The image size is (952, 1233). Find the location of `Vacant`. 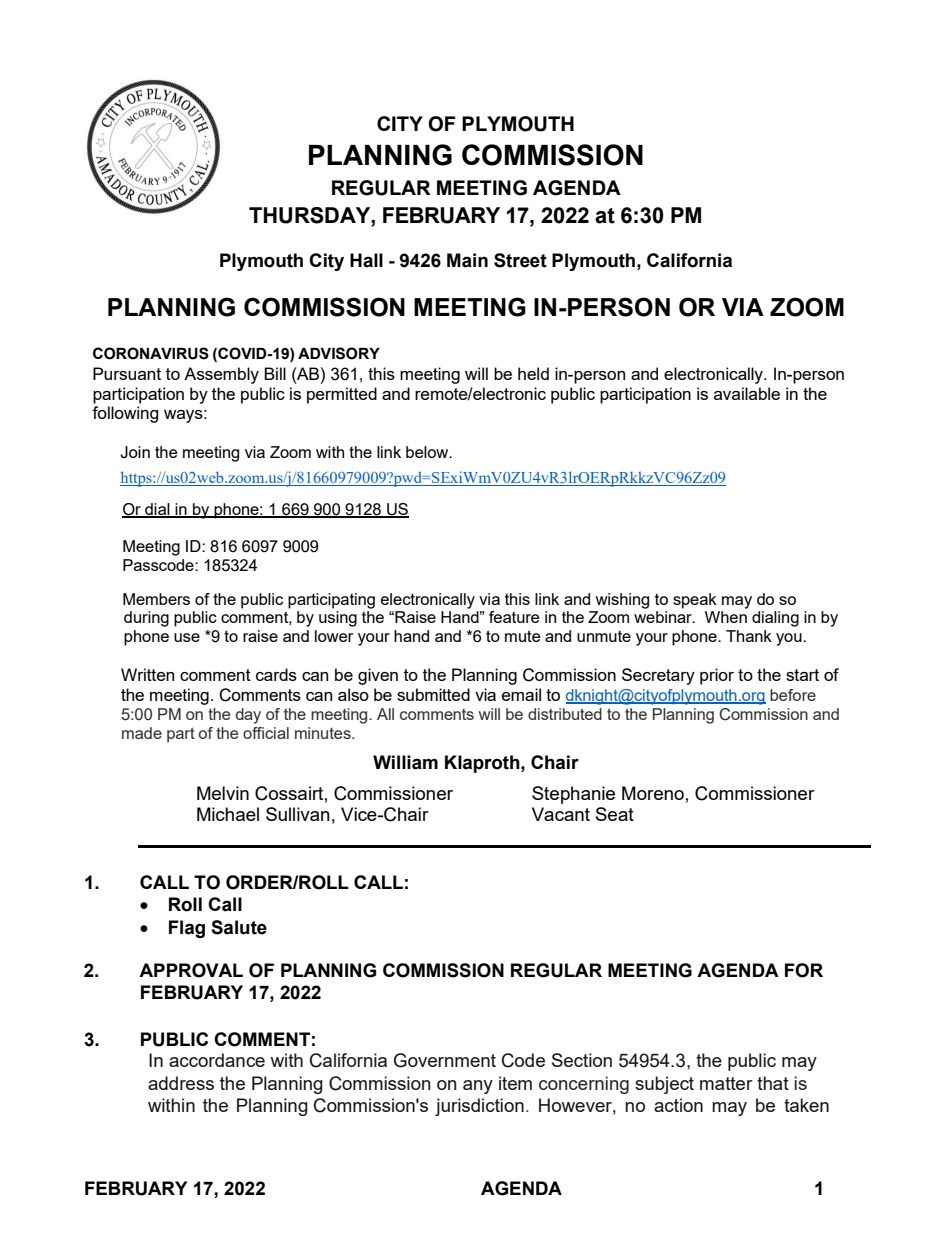

Vacant is located at coordinates (561, 814).
